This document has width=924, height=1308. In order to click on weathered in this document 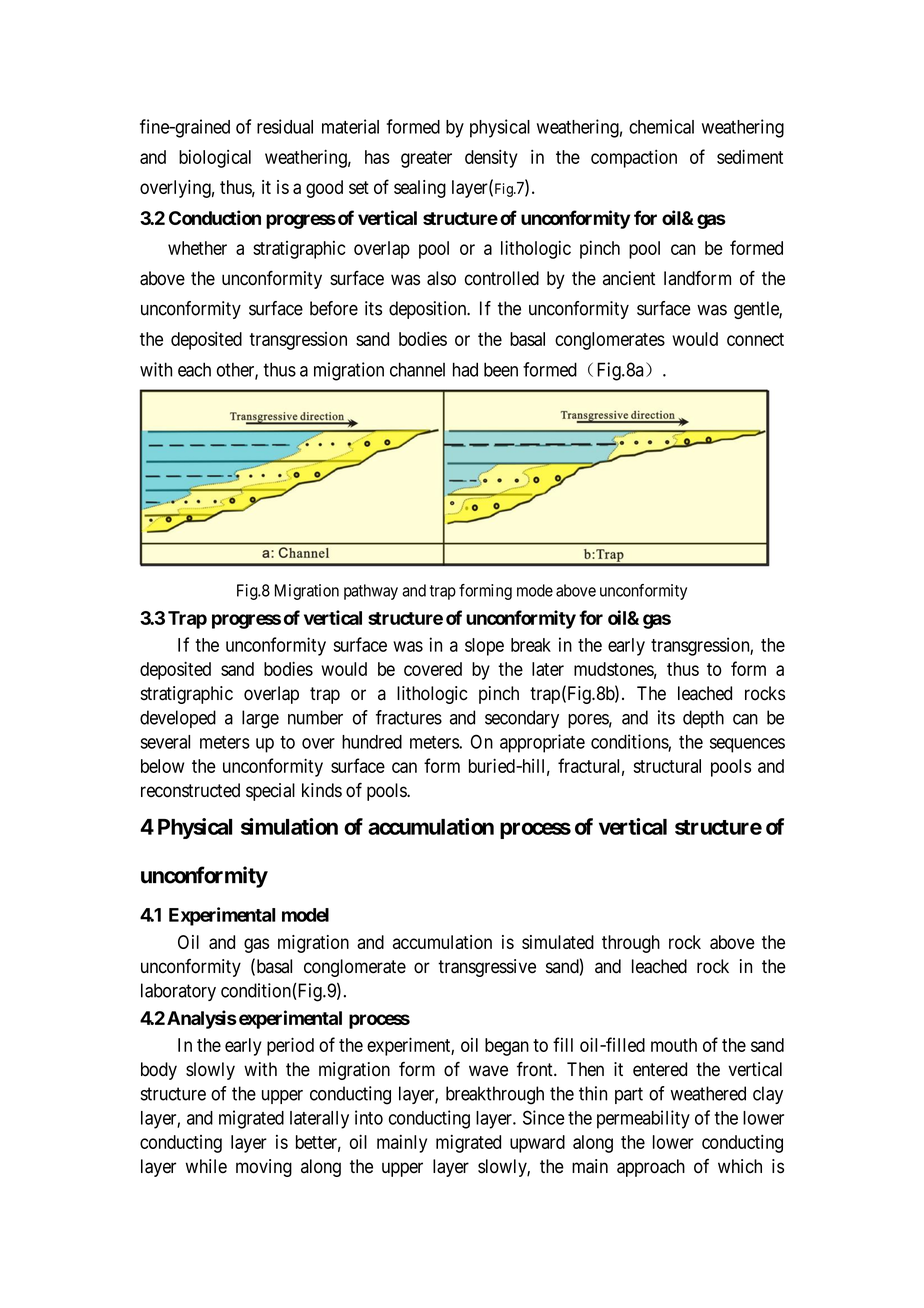, I will do `click(708, 1093)`.
